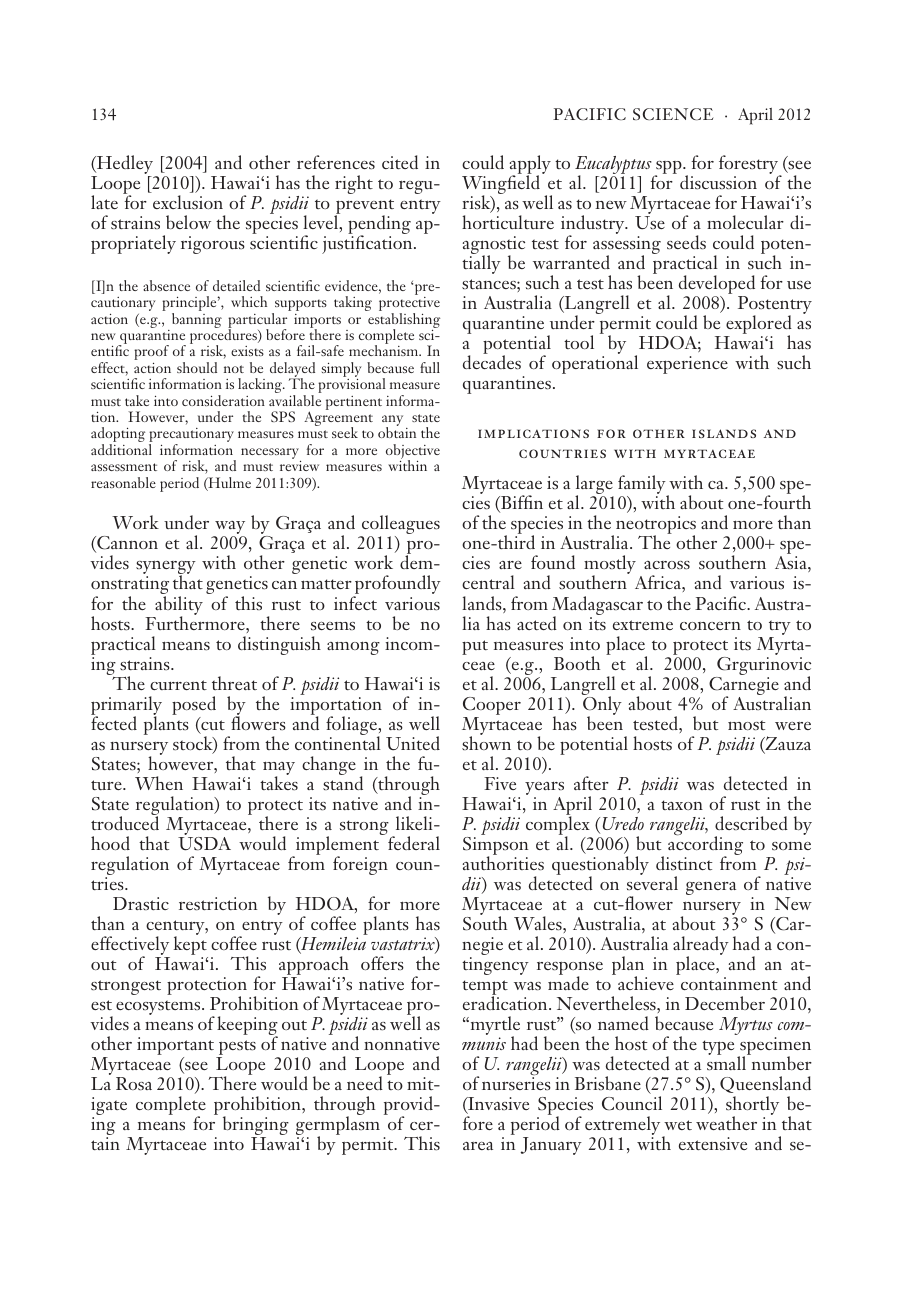 This page has height=1316, width=921. Describe the element at coordinates (188, 202) in the page. I see `exclusion` at that location.
